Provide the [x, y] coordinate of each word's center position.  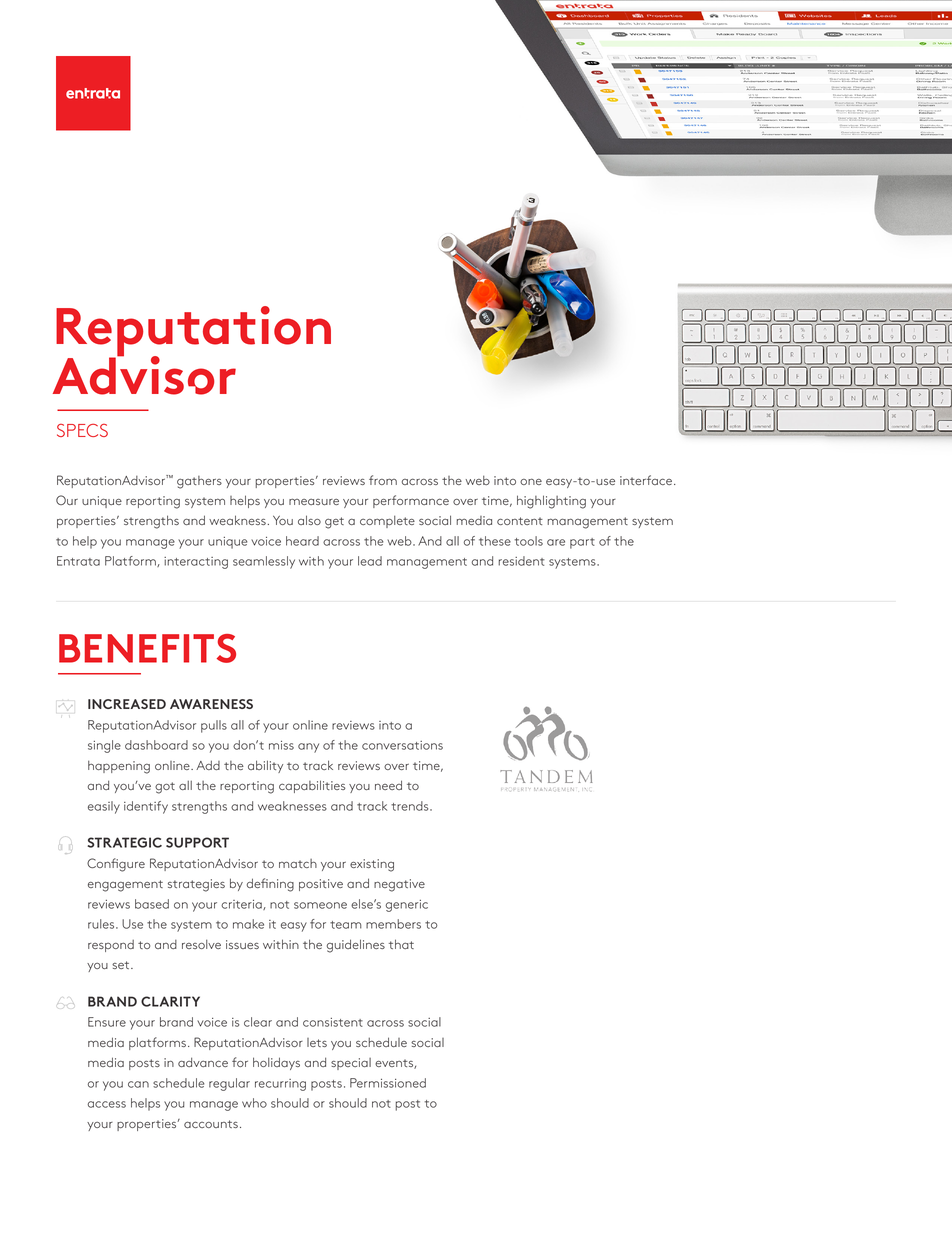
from [383, 480]
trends [411, 806]
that [401, 944]
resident [521, 561]
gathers [199, 482]
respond [111, 946]
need [388, 785]
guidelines [356, 946]
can [138, 1084]
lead [370, 561]
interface [646, 480]
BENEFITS [147, 648]
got [165, 788]
